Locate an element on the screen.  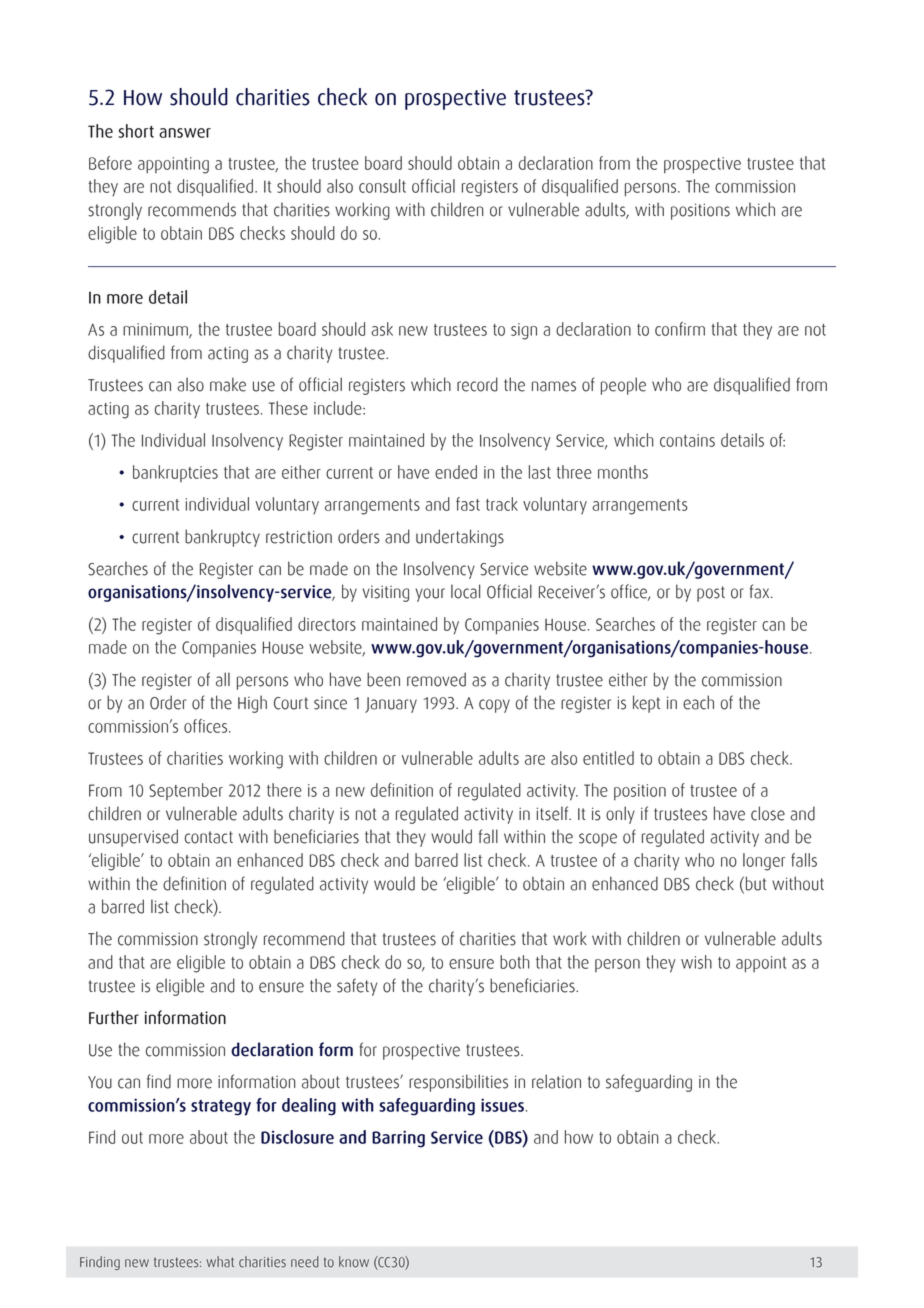
confirm is located at coordinates (680, 329).
